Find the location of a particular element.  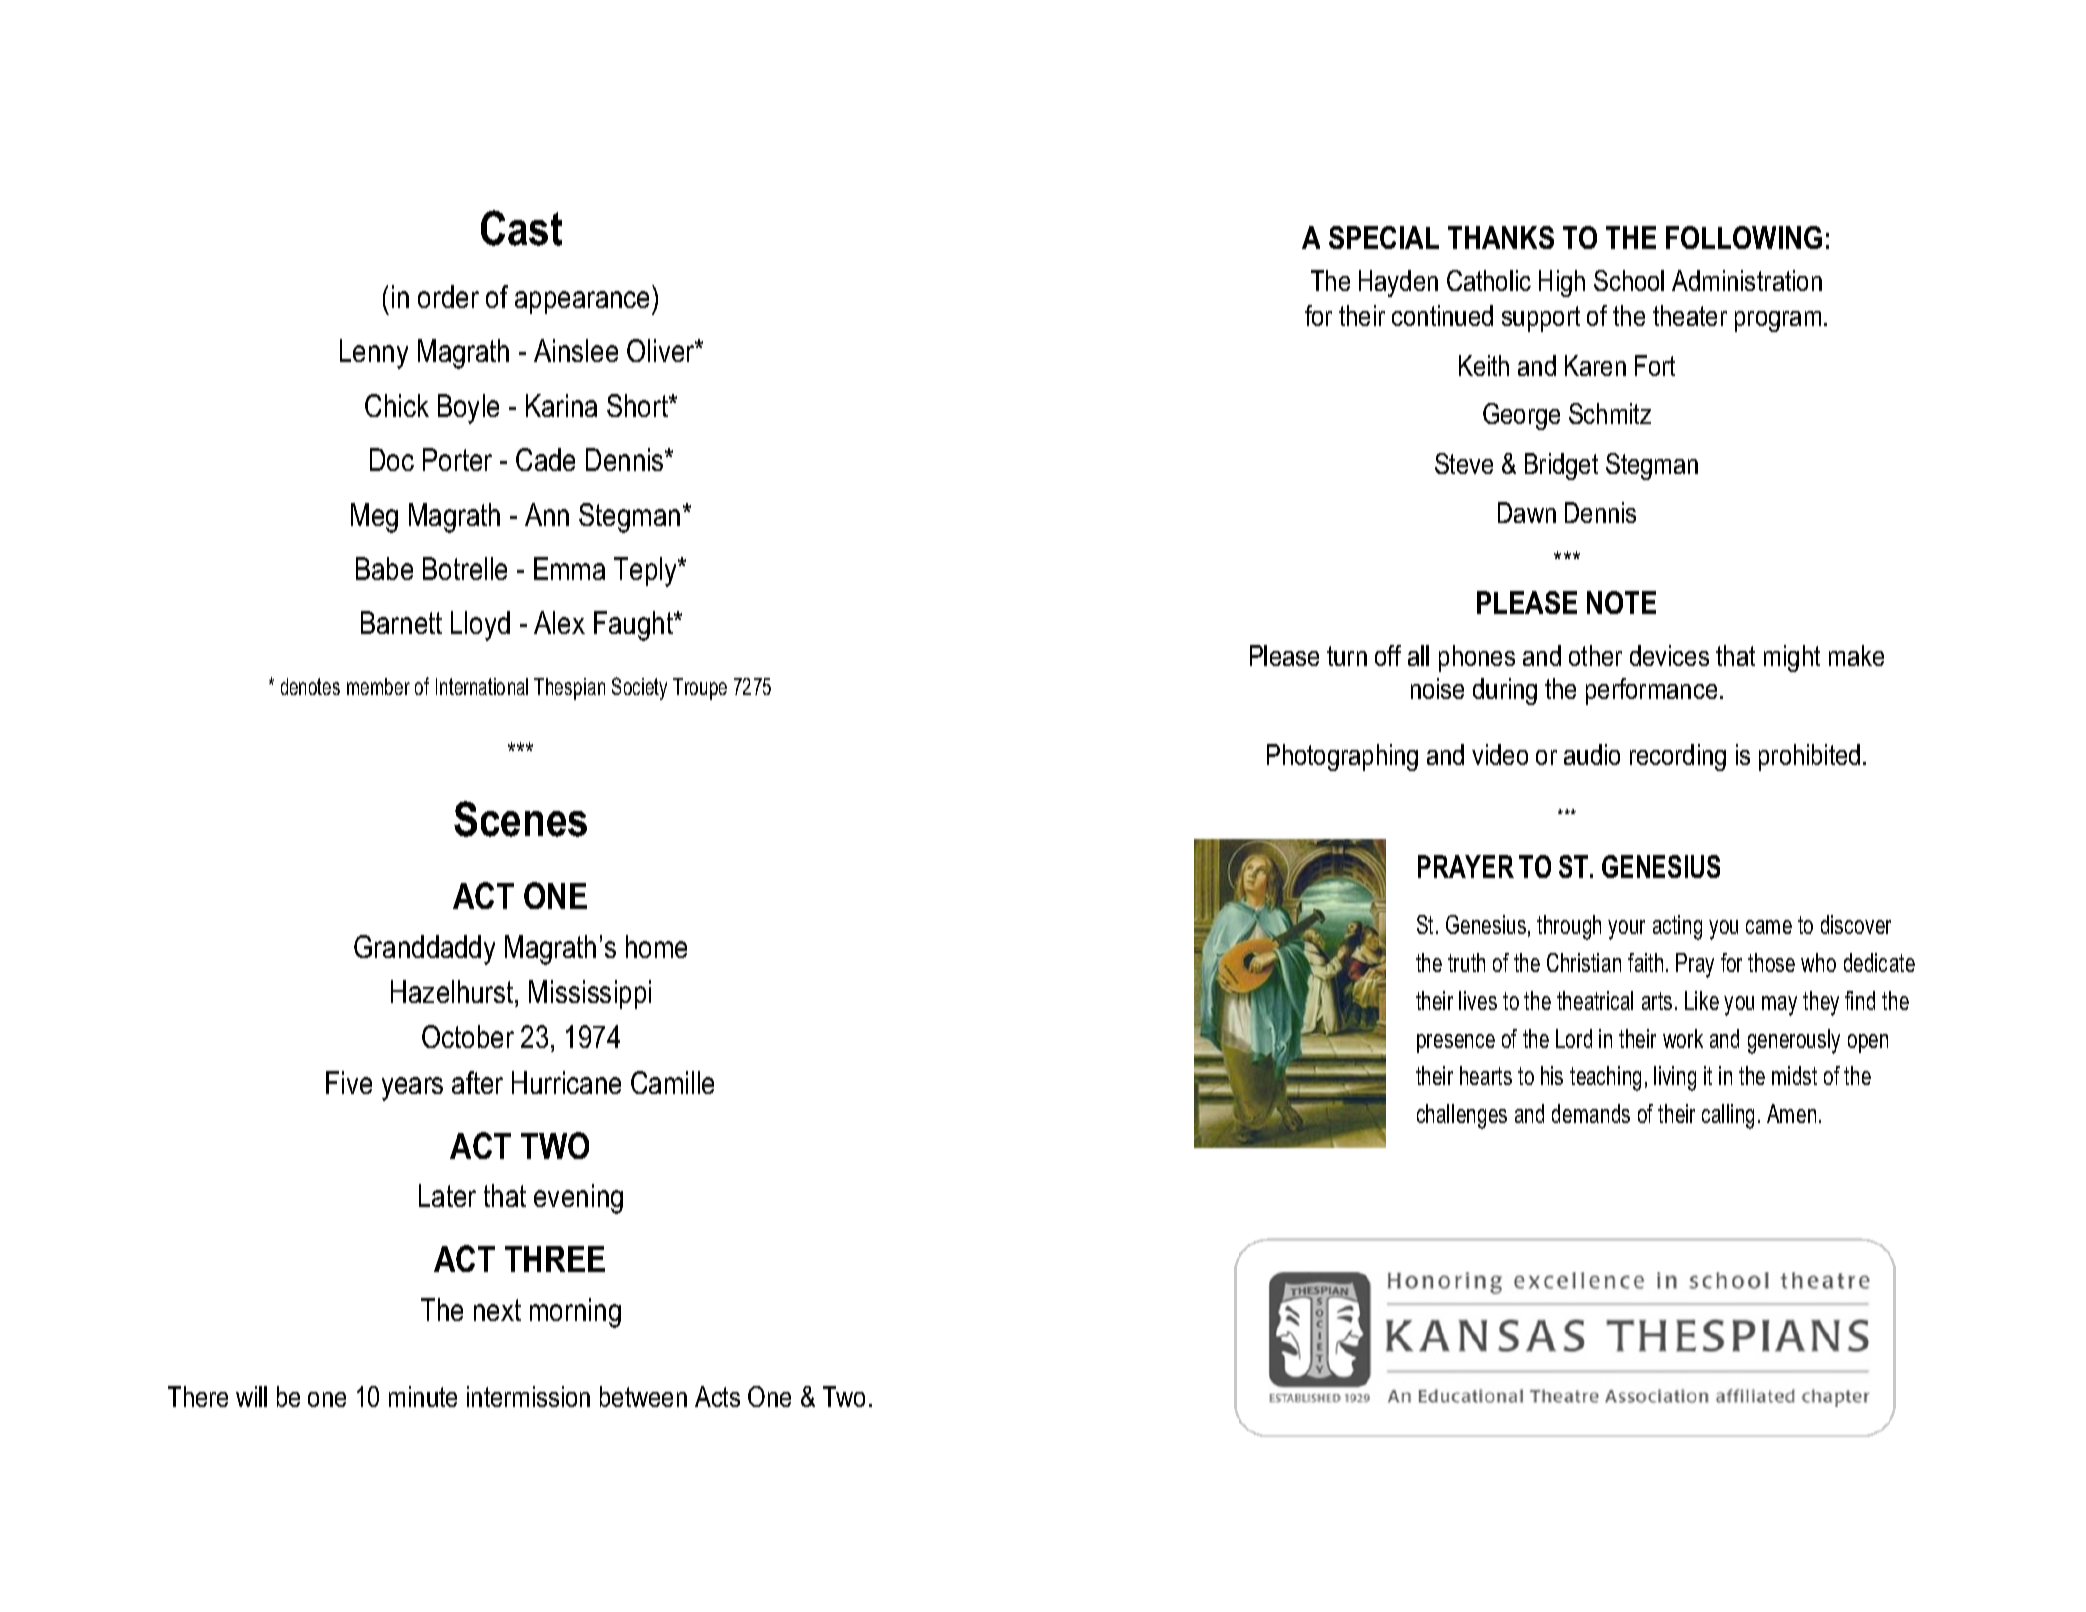

SPECIAL is located at coordinates (1384, 237).
